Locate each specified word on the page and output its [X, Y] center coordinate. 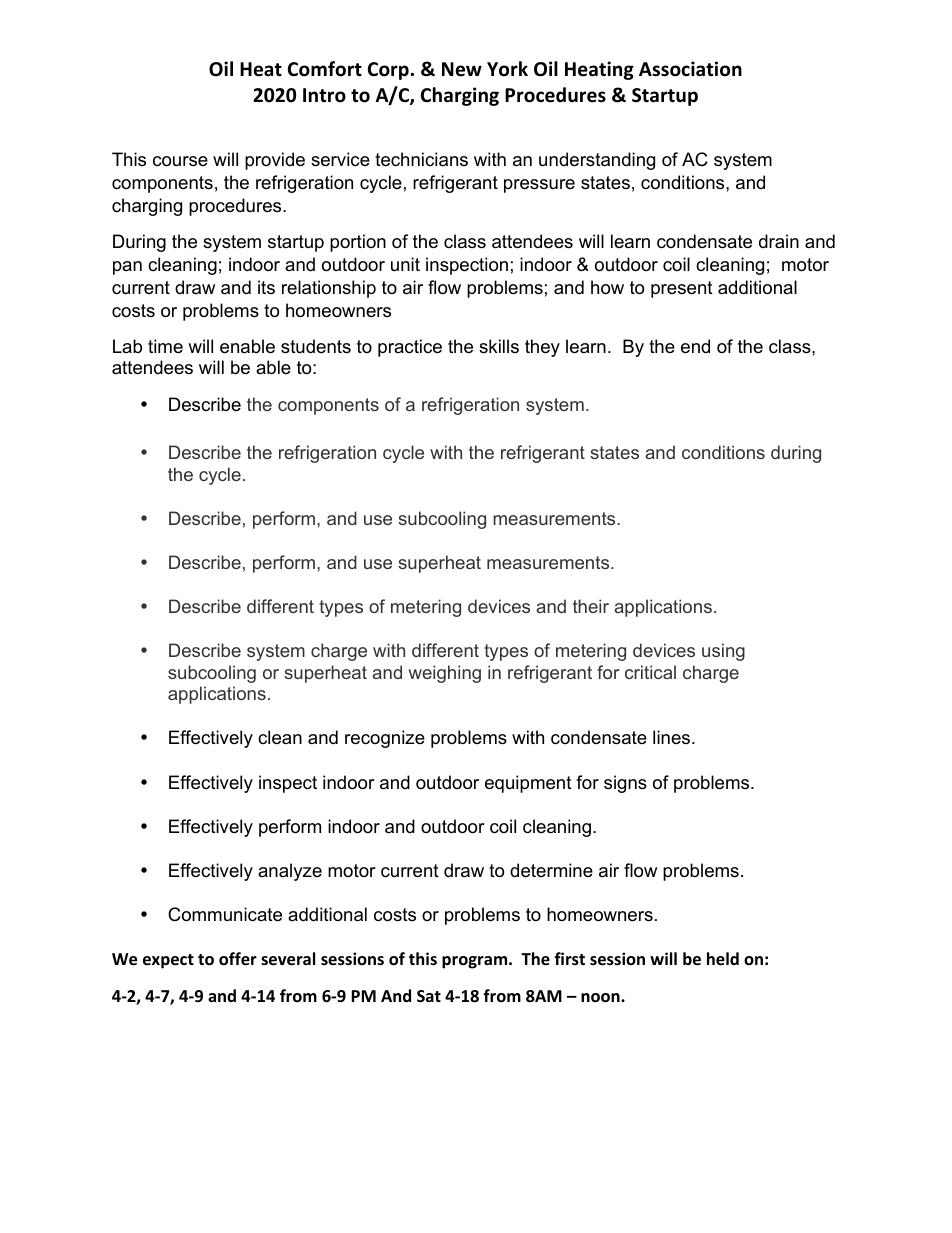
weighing [445, 674]
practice [410, 348]
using [723, 652]
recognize [385, 739]
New [462, 69]
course [180, 161]
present [682, 289]
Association [690, 69]
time [165, 346]
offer [238, 959]
